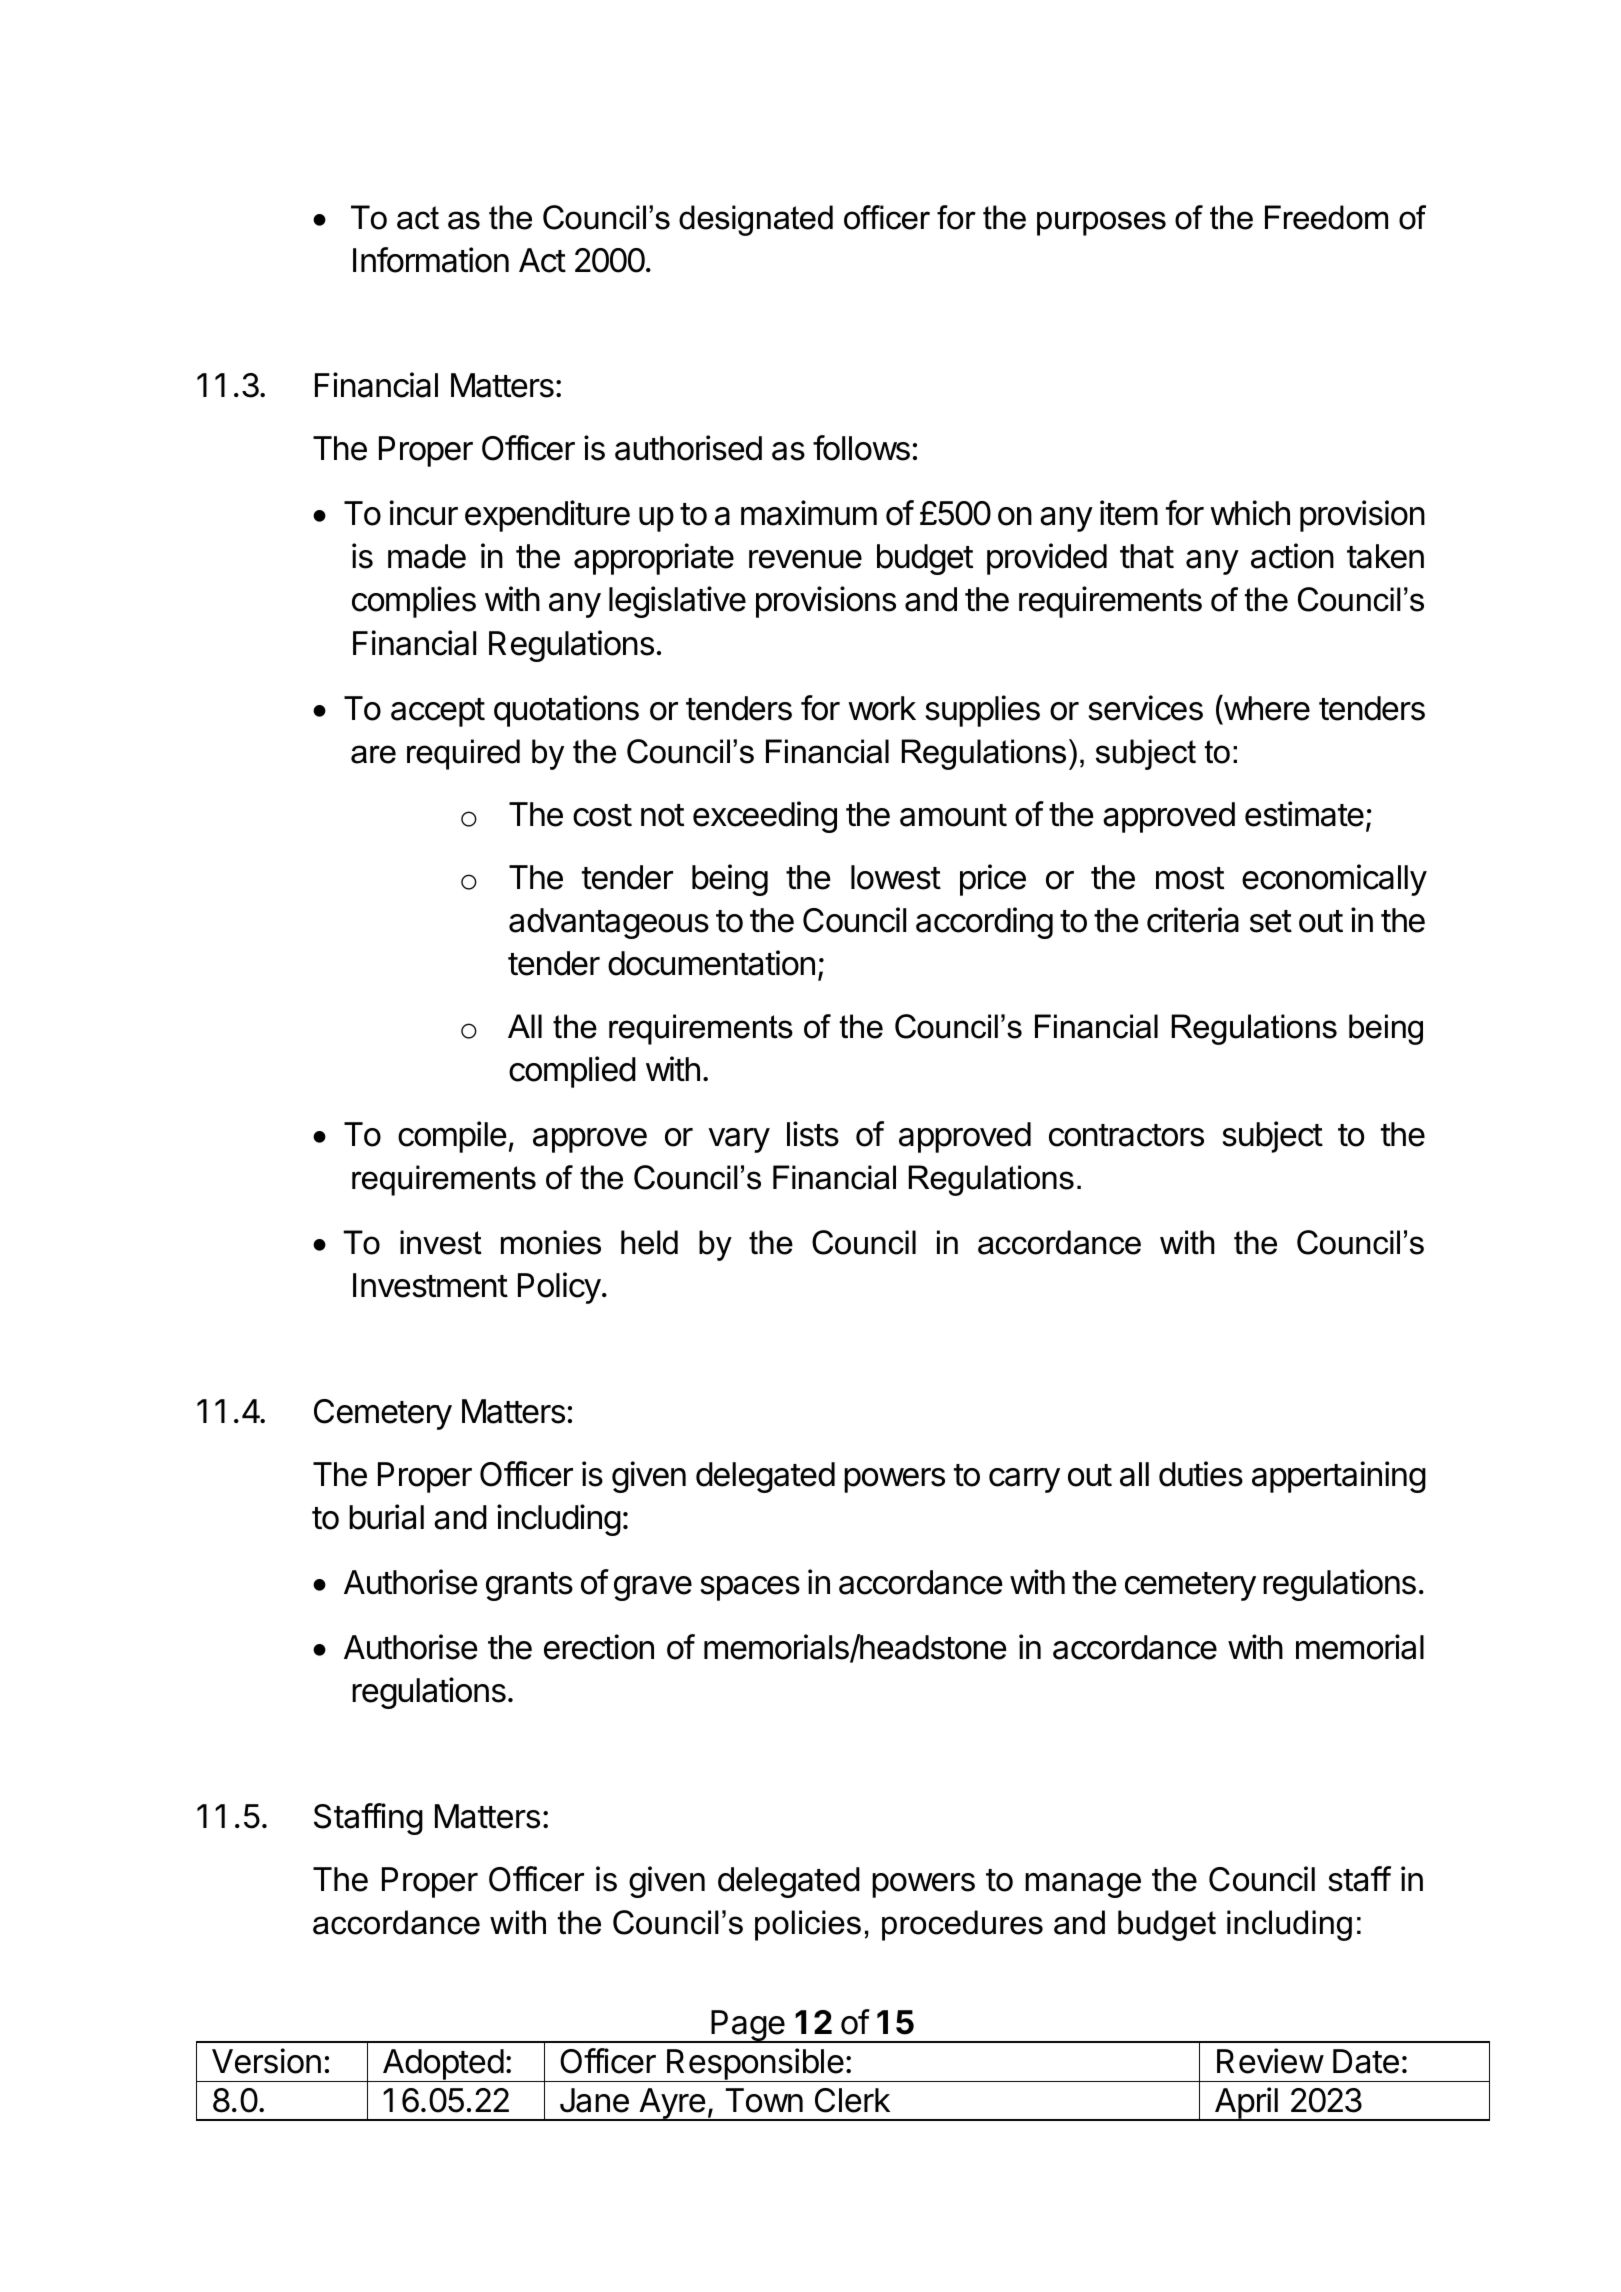 The image size is (1621, 2292). I want to click on designated, so click(756, 220).
